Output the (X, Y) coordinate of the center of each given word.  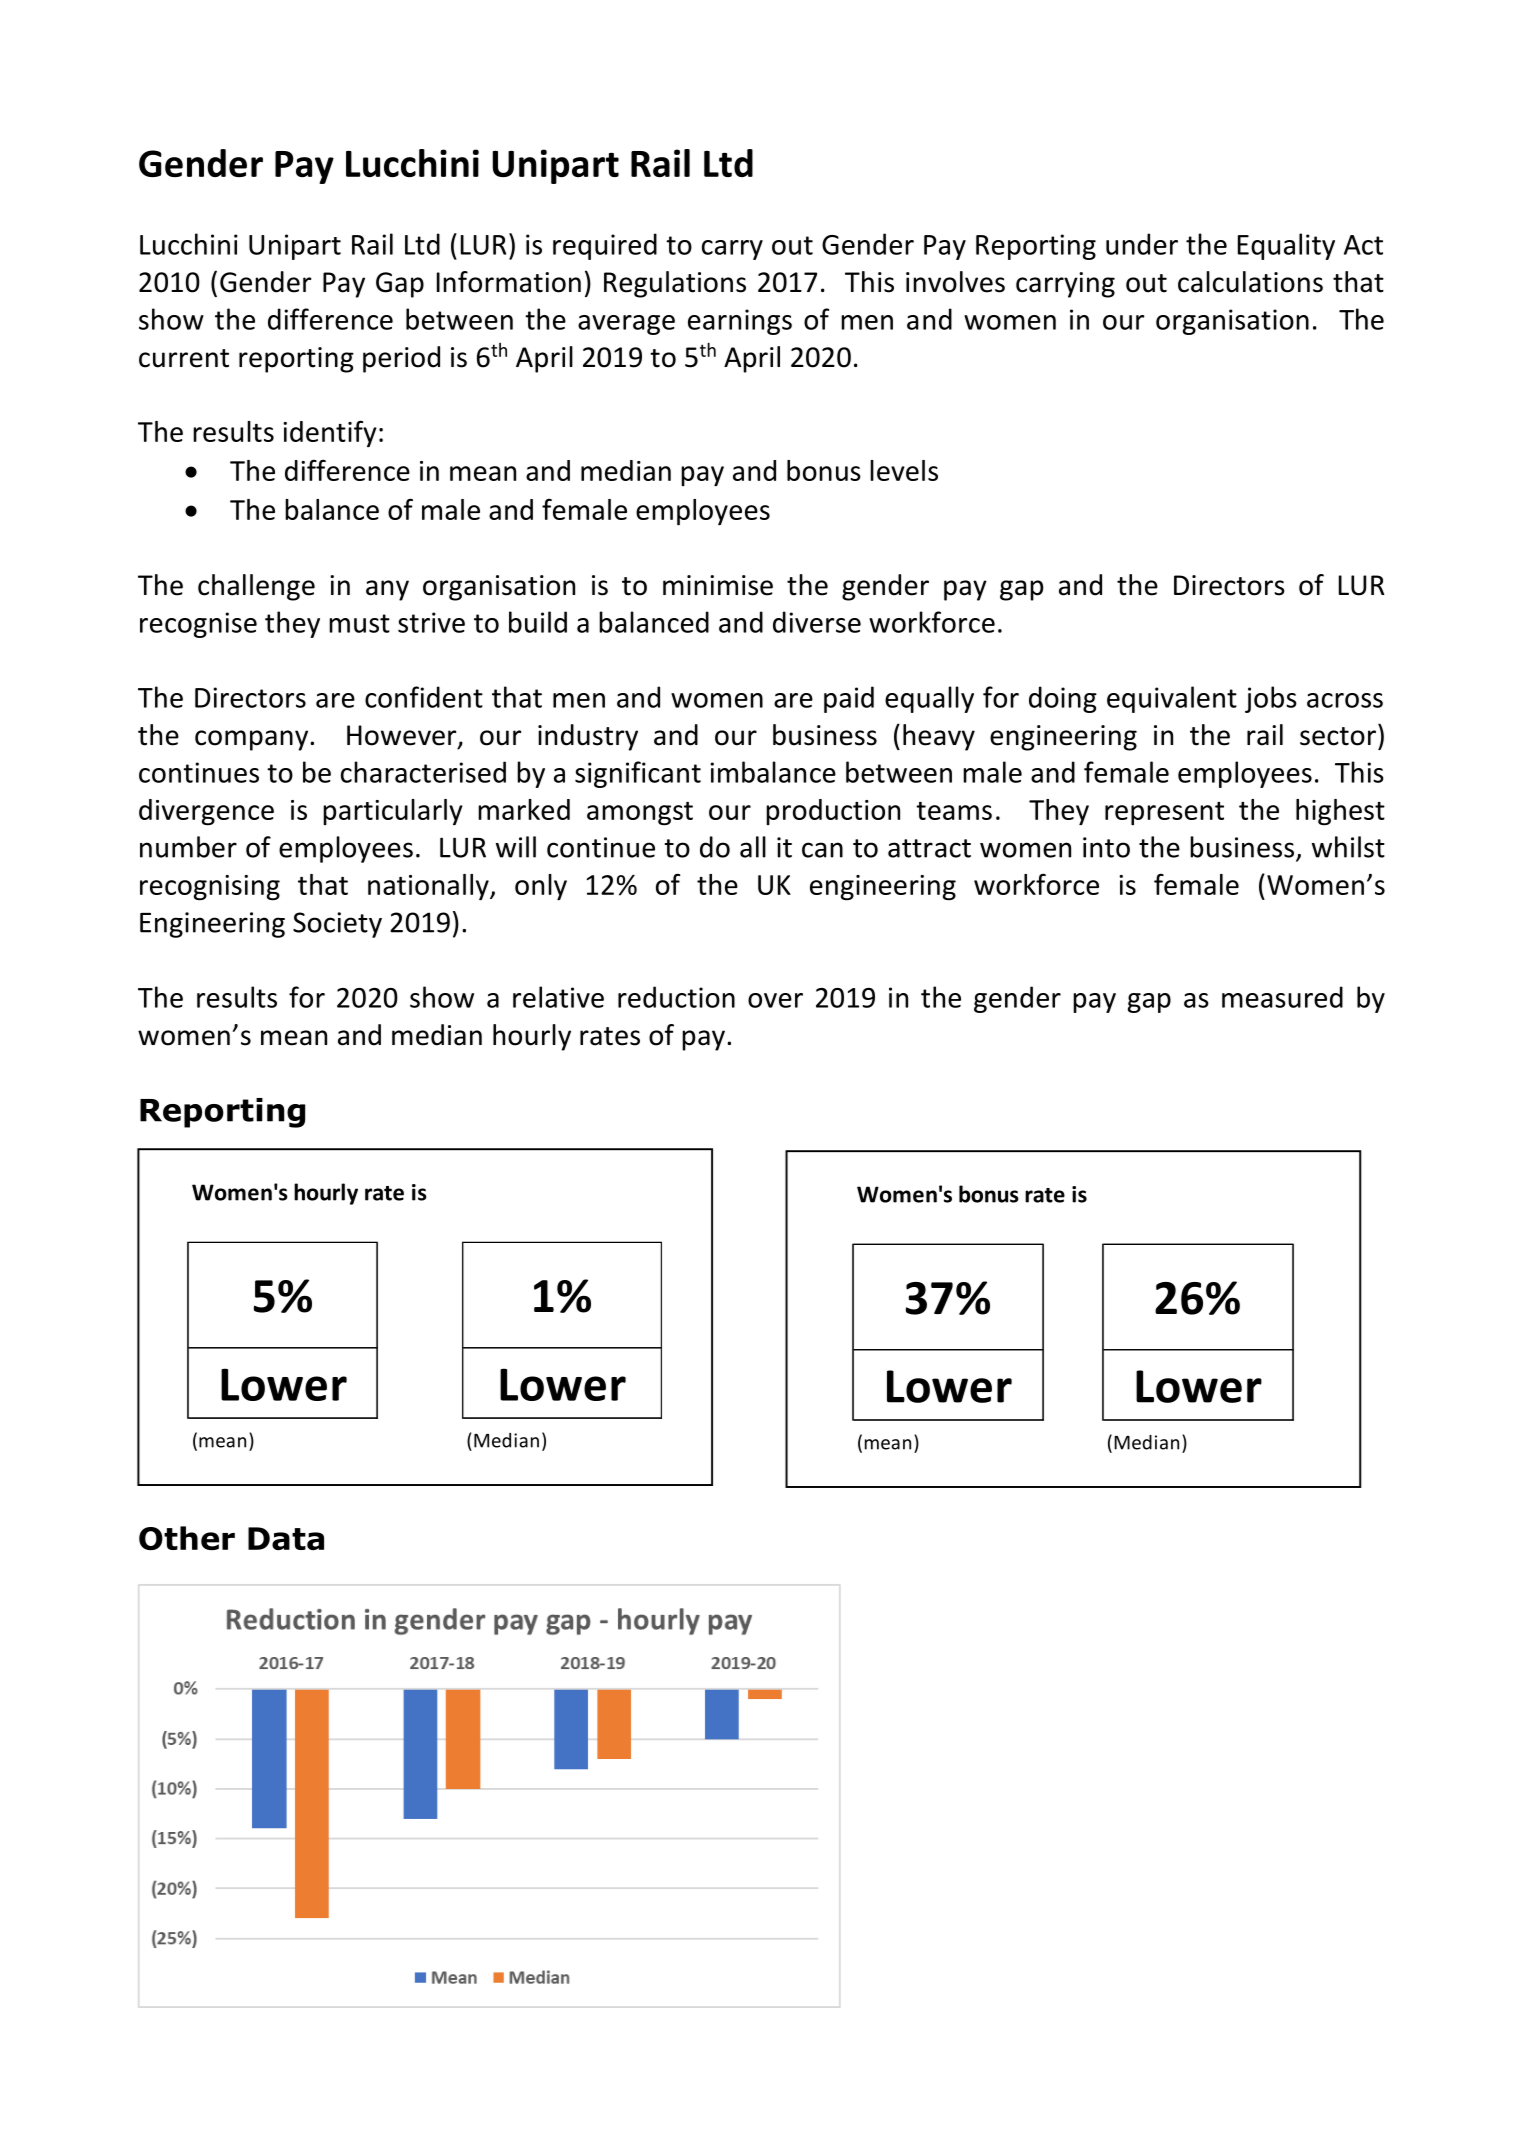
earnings (740, 322)
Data (286, 1538)
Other (187, 1538)
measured (1282, 997)
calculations (1250, 282)
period (401, 359)
